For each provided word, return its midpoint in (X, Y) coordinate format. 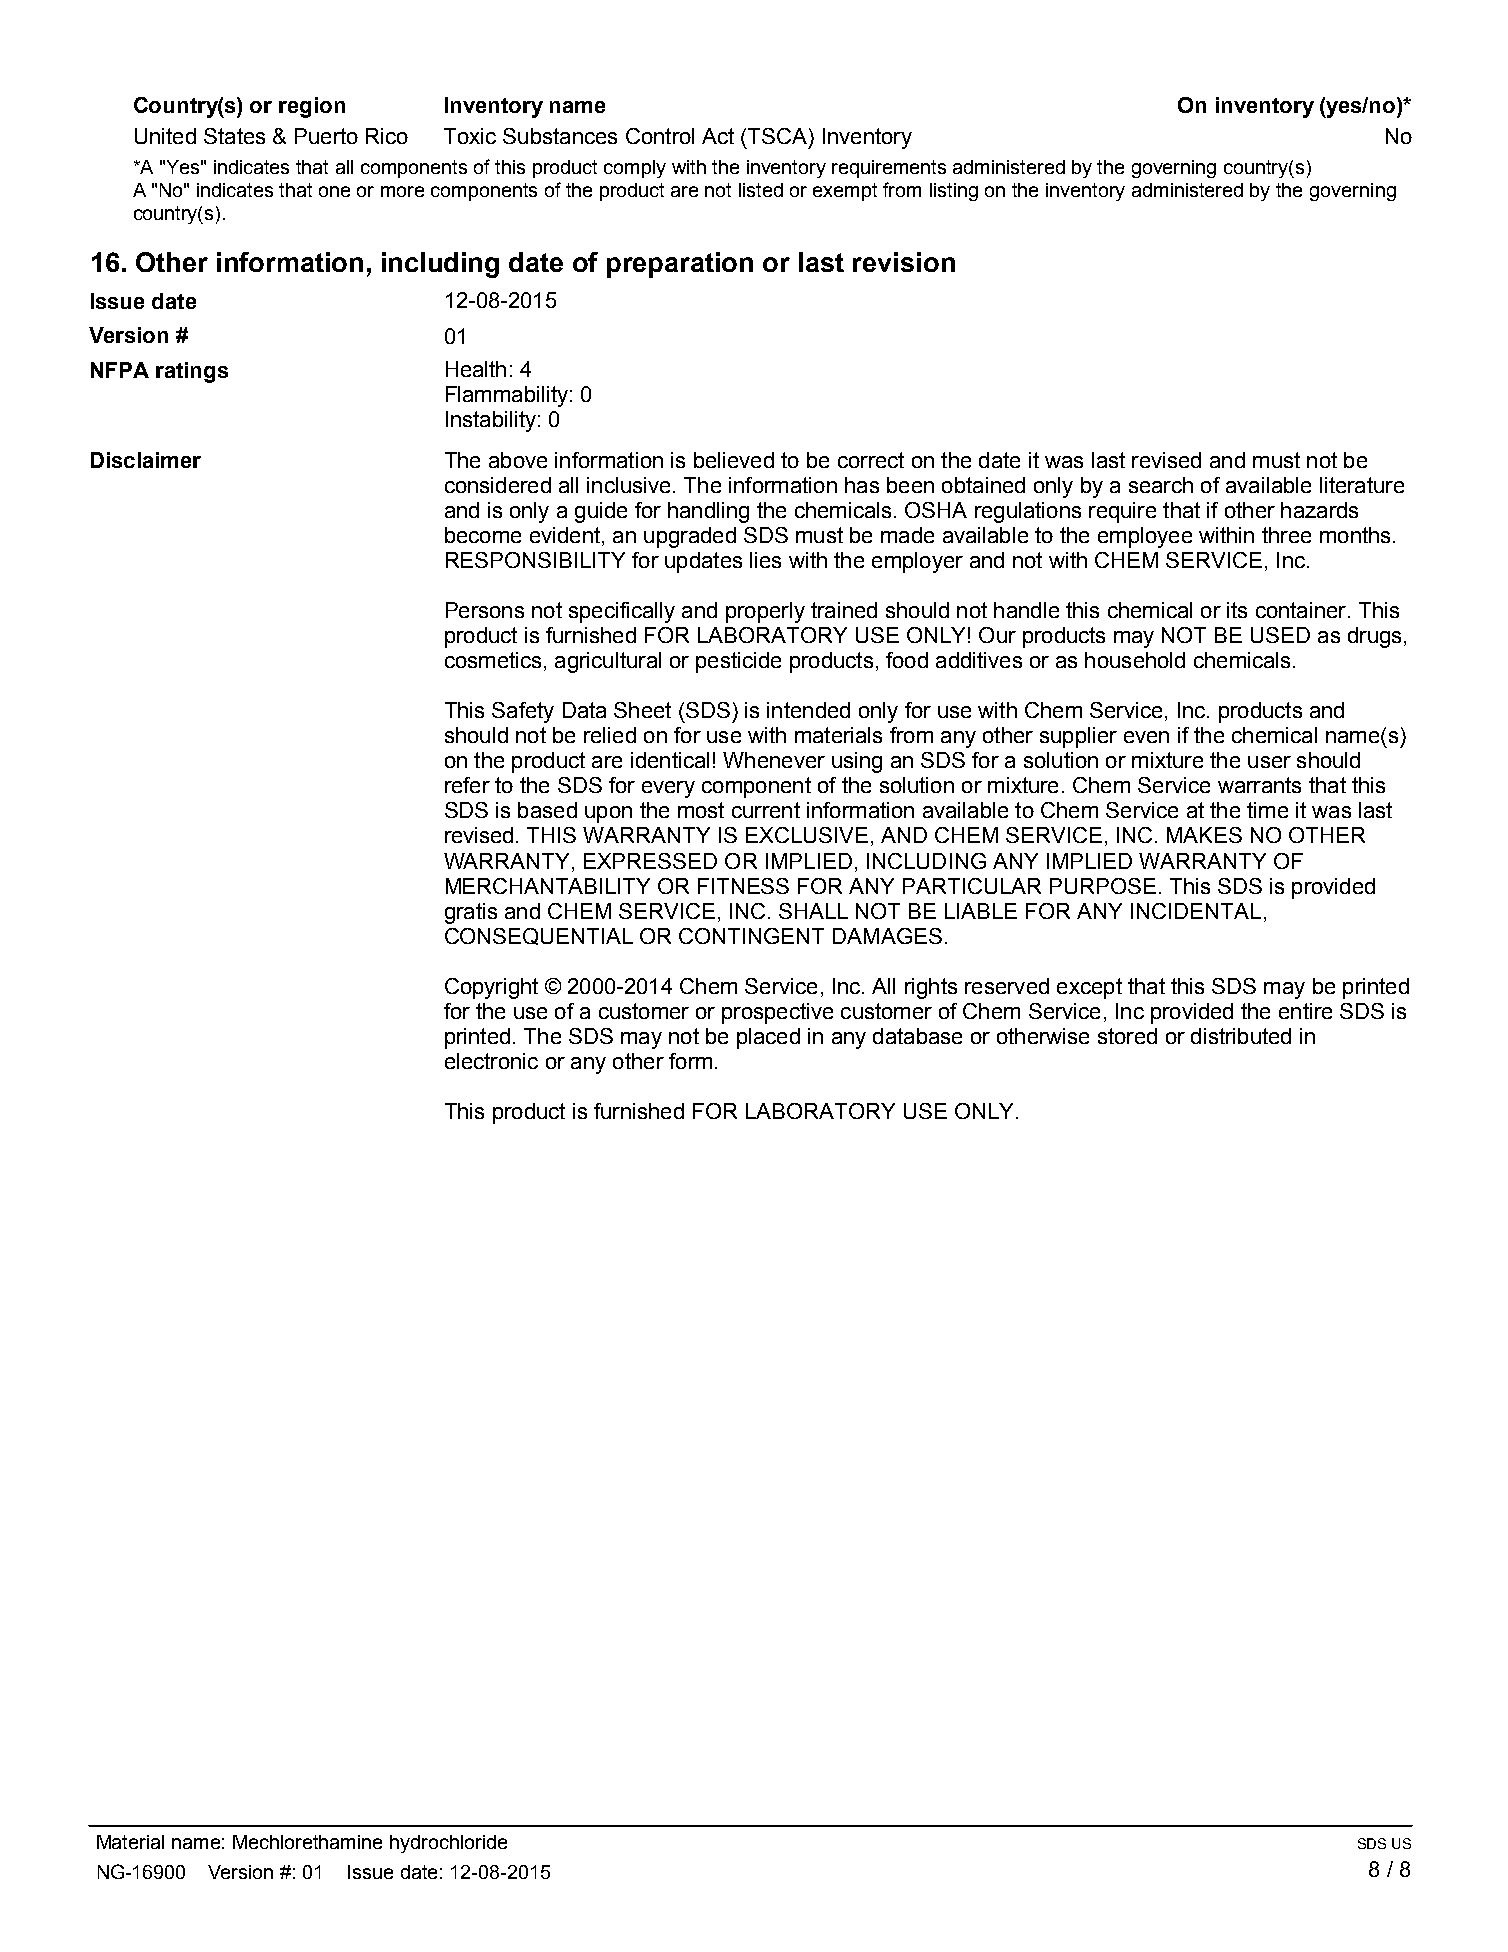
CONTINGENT (751, 936)
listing (954, 192)
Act (718, 136)
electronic (491, 1061)
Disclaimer (146, 460)
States (234, 136)
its (1237, 610)
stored (1127, 1036)
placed (768, 1038)
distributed (1241, 1036)
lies (765, 560)
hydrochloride (448, 1844)
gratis (471, 913)
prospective (777, 1013)
